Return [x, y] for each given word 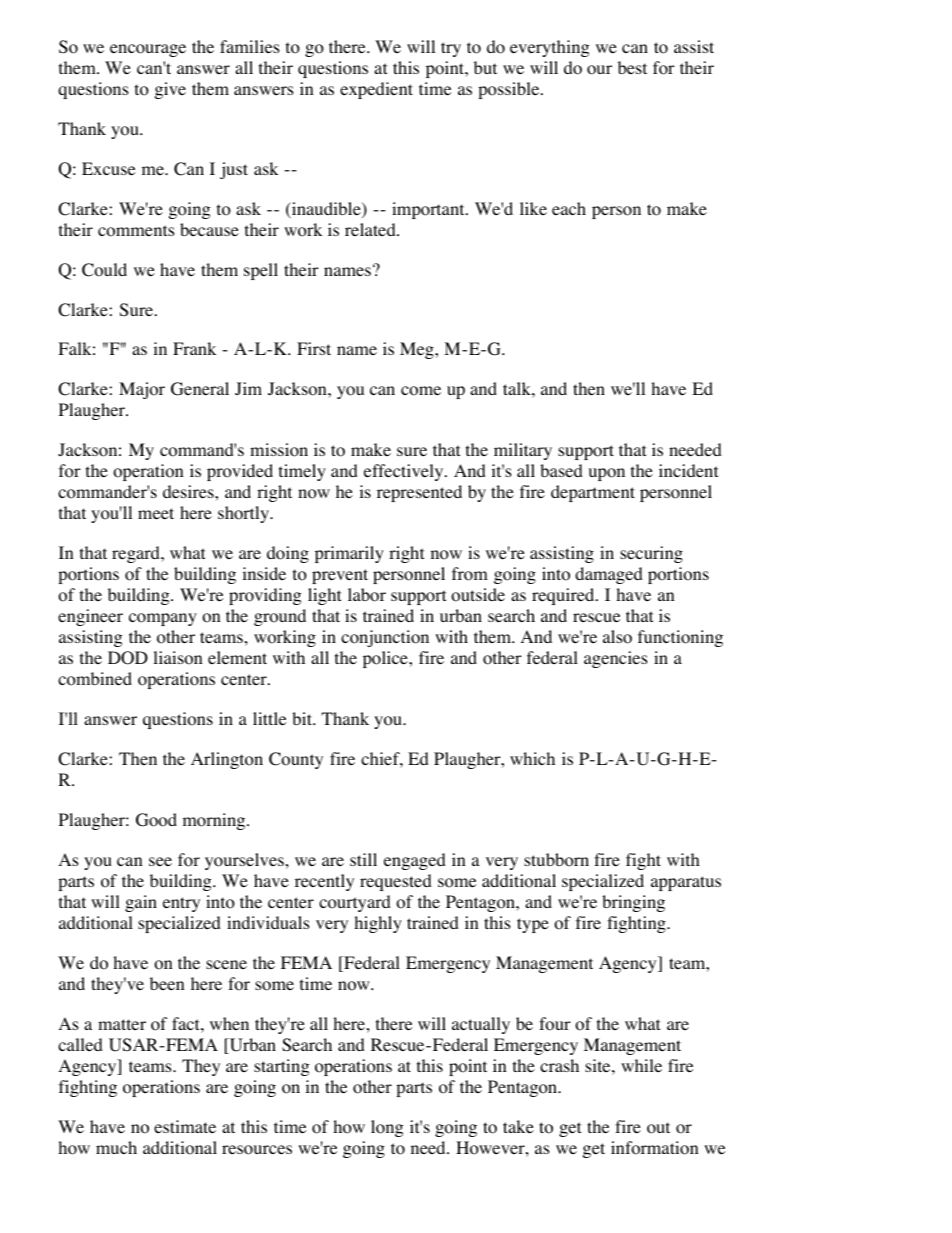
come [421, 391]
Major [142, 390]
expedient [376, 90]
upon [607, 474]
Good [156, 820]
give [170, 90]
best [632, 67]
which [532, 758]
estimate [185, 1126]
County [296, 760]
